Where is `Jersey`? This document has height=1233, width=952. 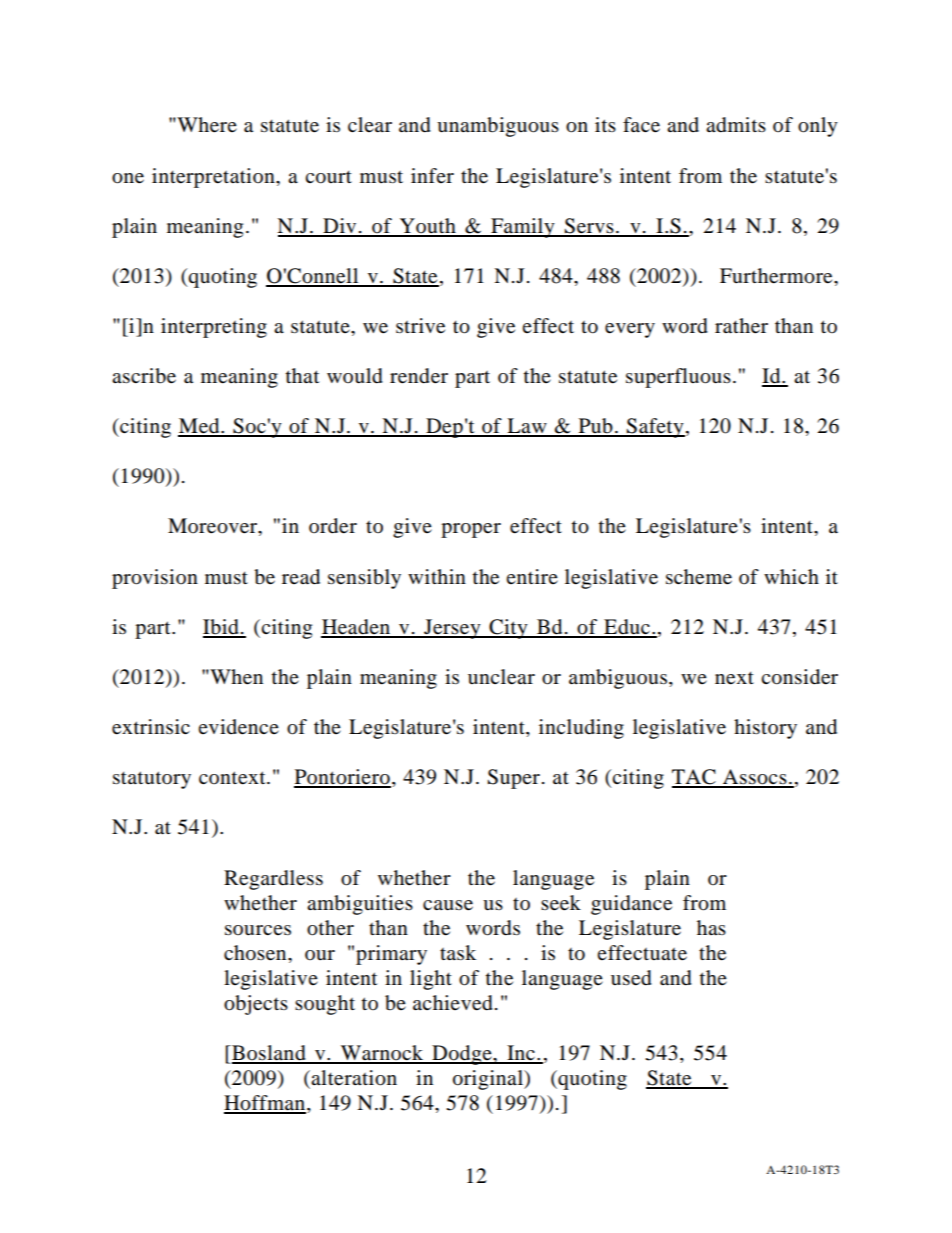 Jersey is located at coordinates (452, 629).
